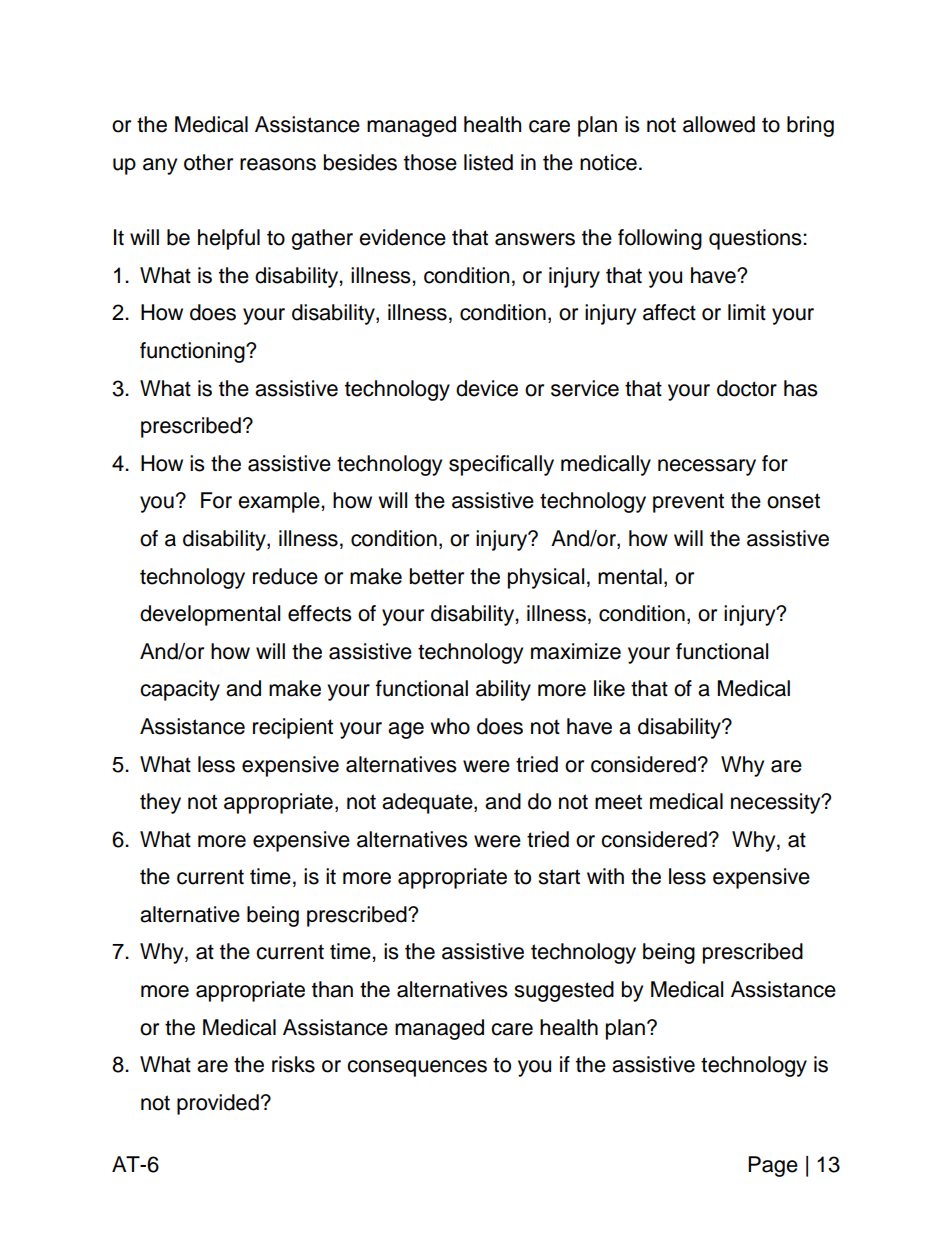 This screenshot has width=952, height=1233. What do you see at coordinates (501, 465) in the screenshot?
I see `specifically` at bounding box center [501, 465].
